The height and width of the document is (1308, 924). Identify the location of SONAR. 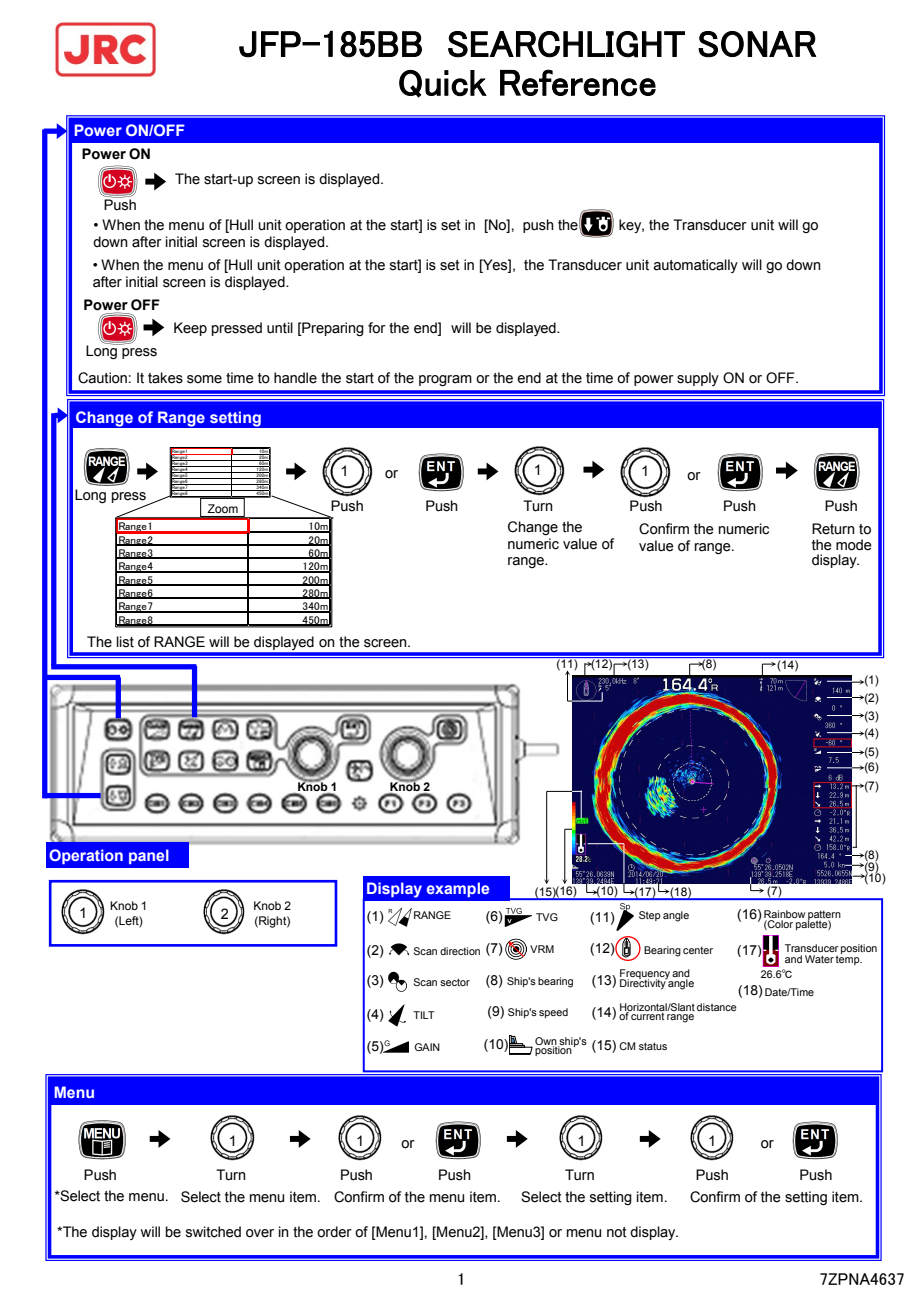
(757, 44).
